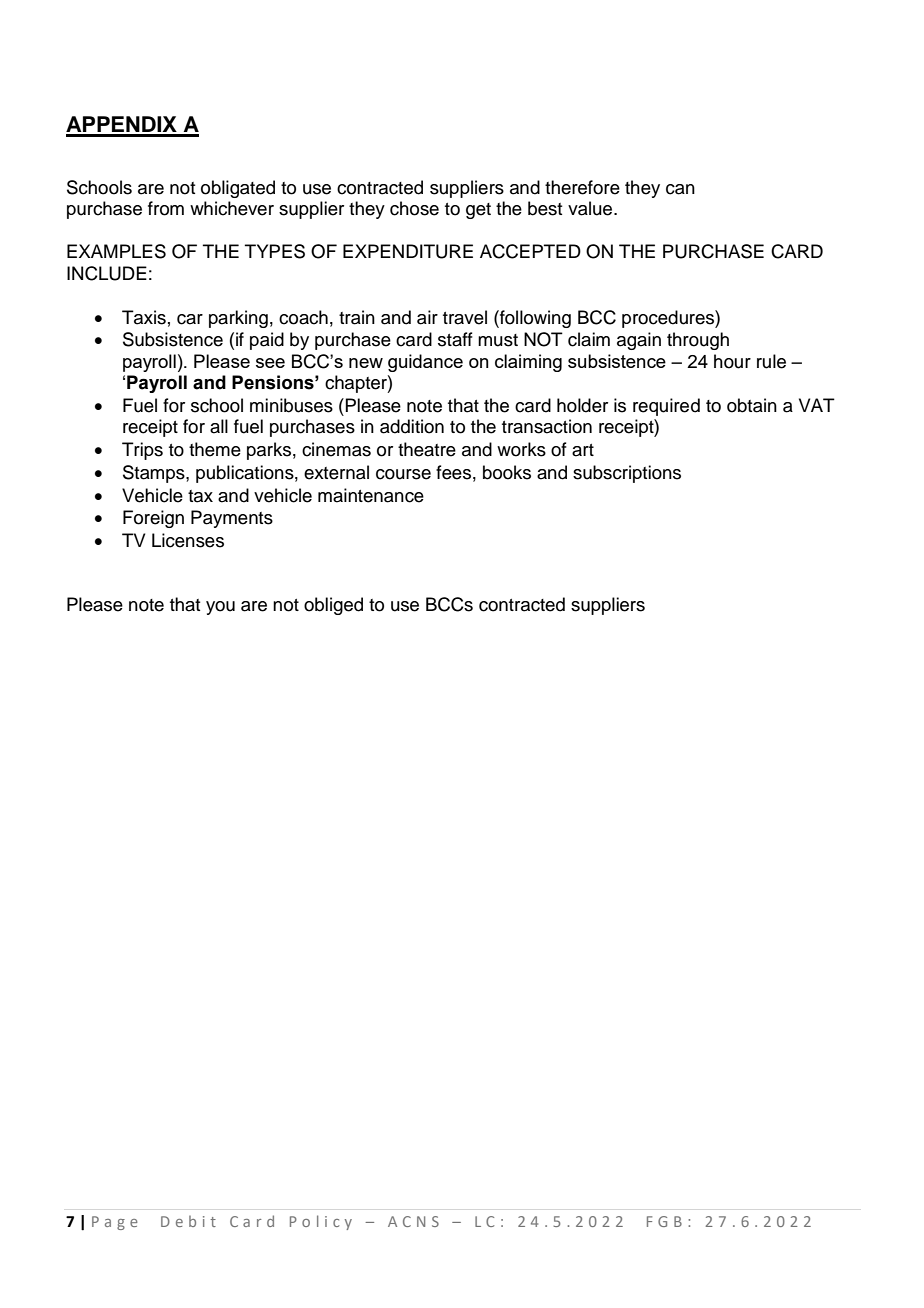  Describe the element at coordinates (166, 208) in the screenshot. I see `from` at that location.
